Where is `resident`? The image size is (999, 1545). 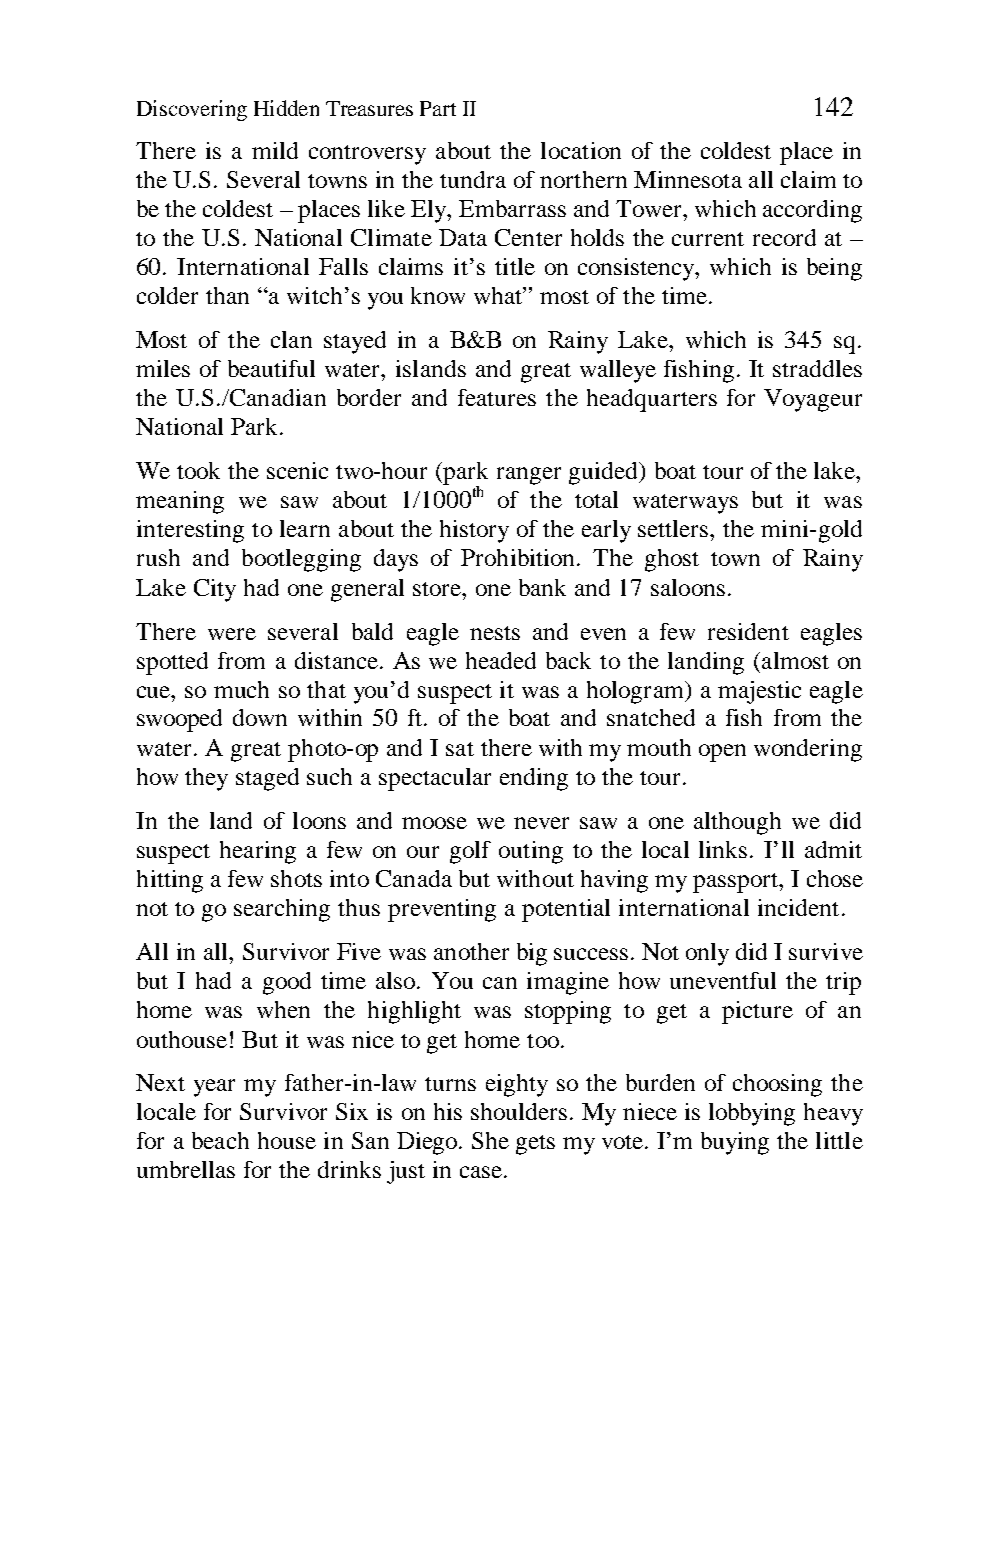 resident is located at coordinates (748, 631).
